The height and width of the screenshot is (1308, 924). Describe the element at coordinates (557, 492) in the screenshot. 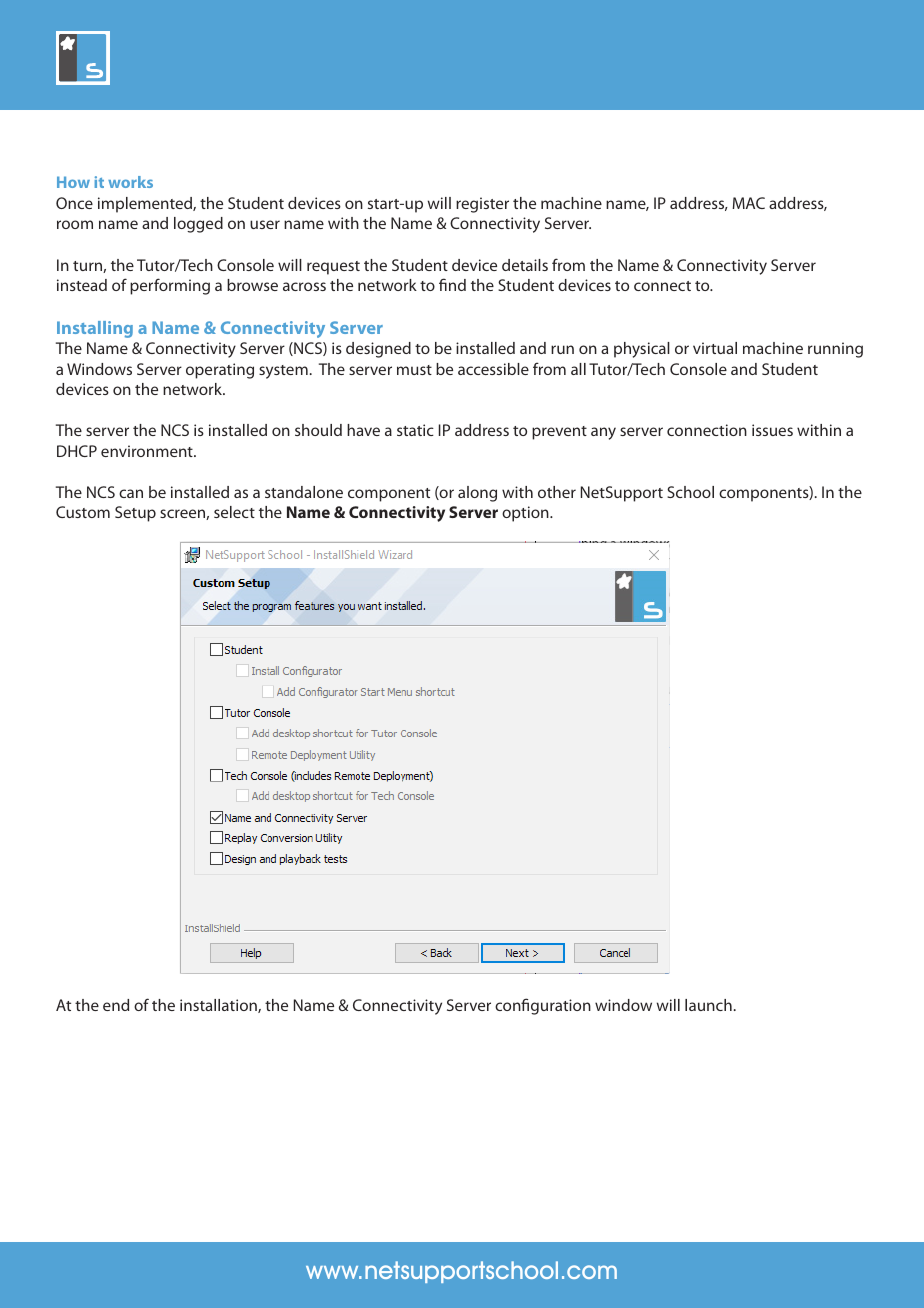

I see `other` at that location.
